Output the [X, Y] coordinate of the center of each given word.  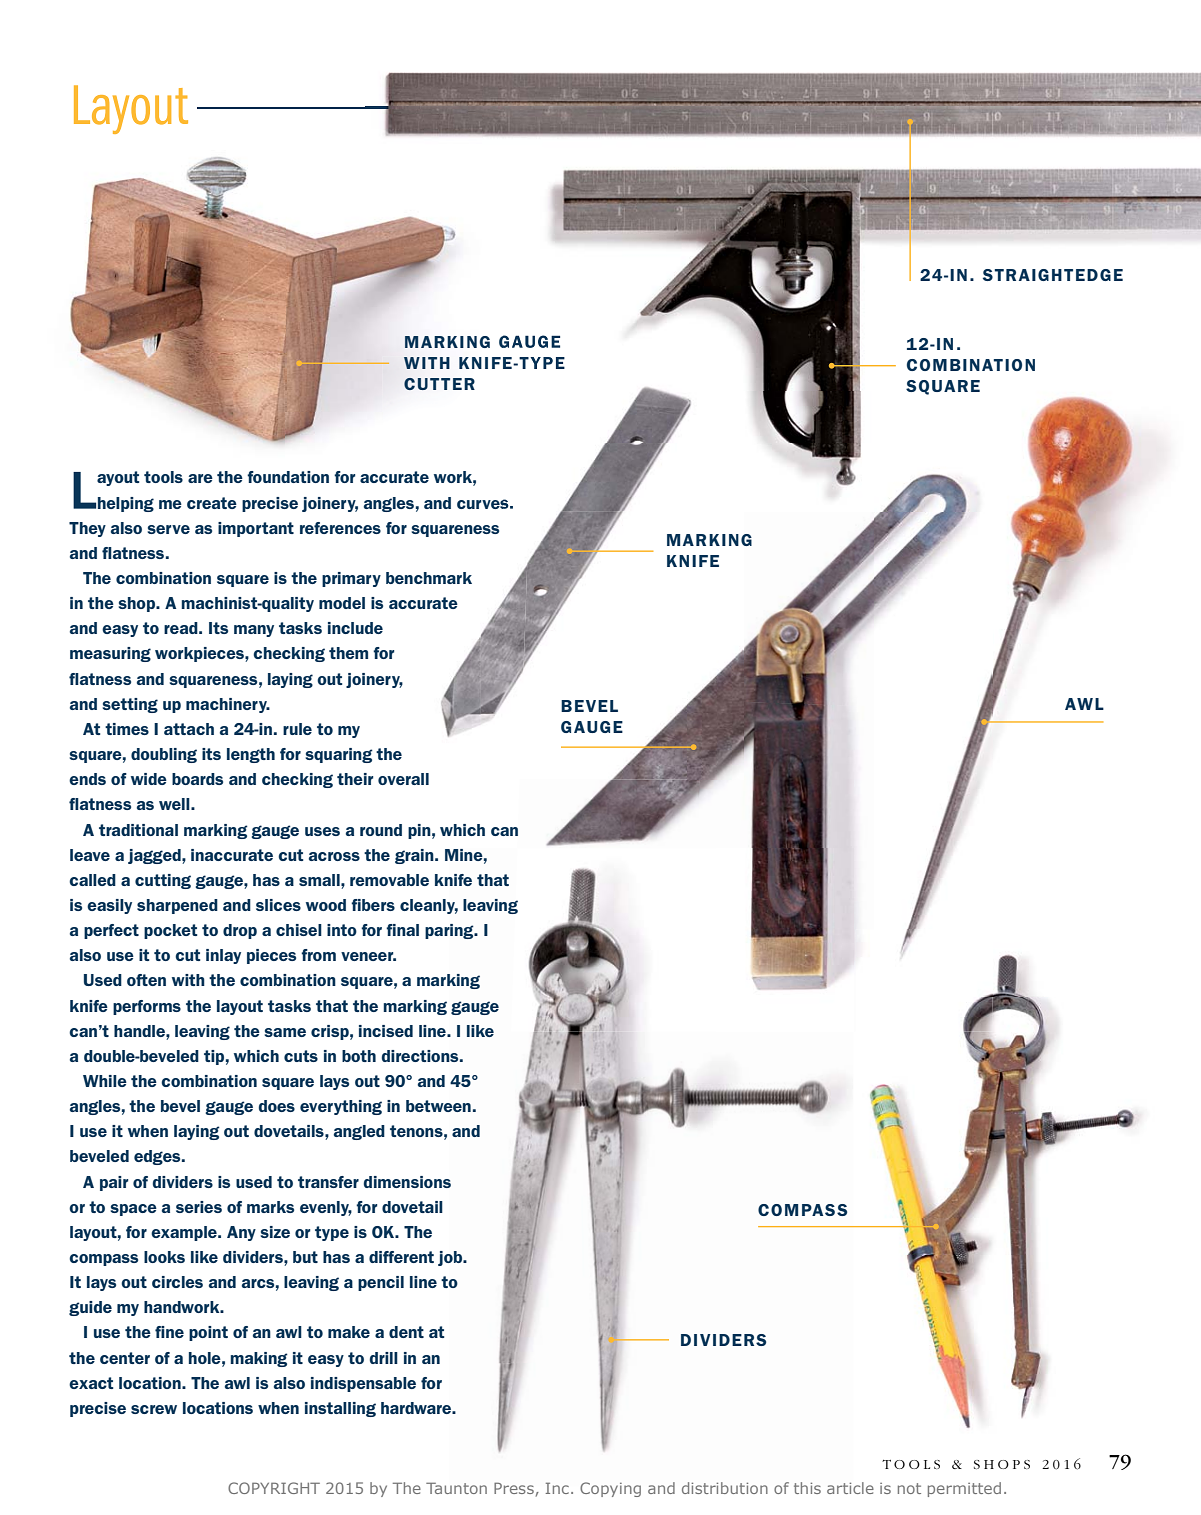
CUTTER [439, 384]
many [254, 631]
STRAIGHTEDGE [1053, 275]
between [438, 1106]
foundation [288, 477]
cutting [163, 881]
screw [154, 1409]
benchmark [429, 578]
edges [158, 1157]
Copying [610, 1489]
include [355, 628]
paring [450, 931]
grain [415, 856]
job [451, 1258]
